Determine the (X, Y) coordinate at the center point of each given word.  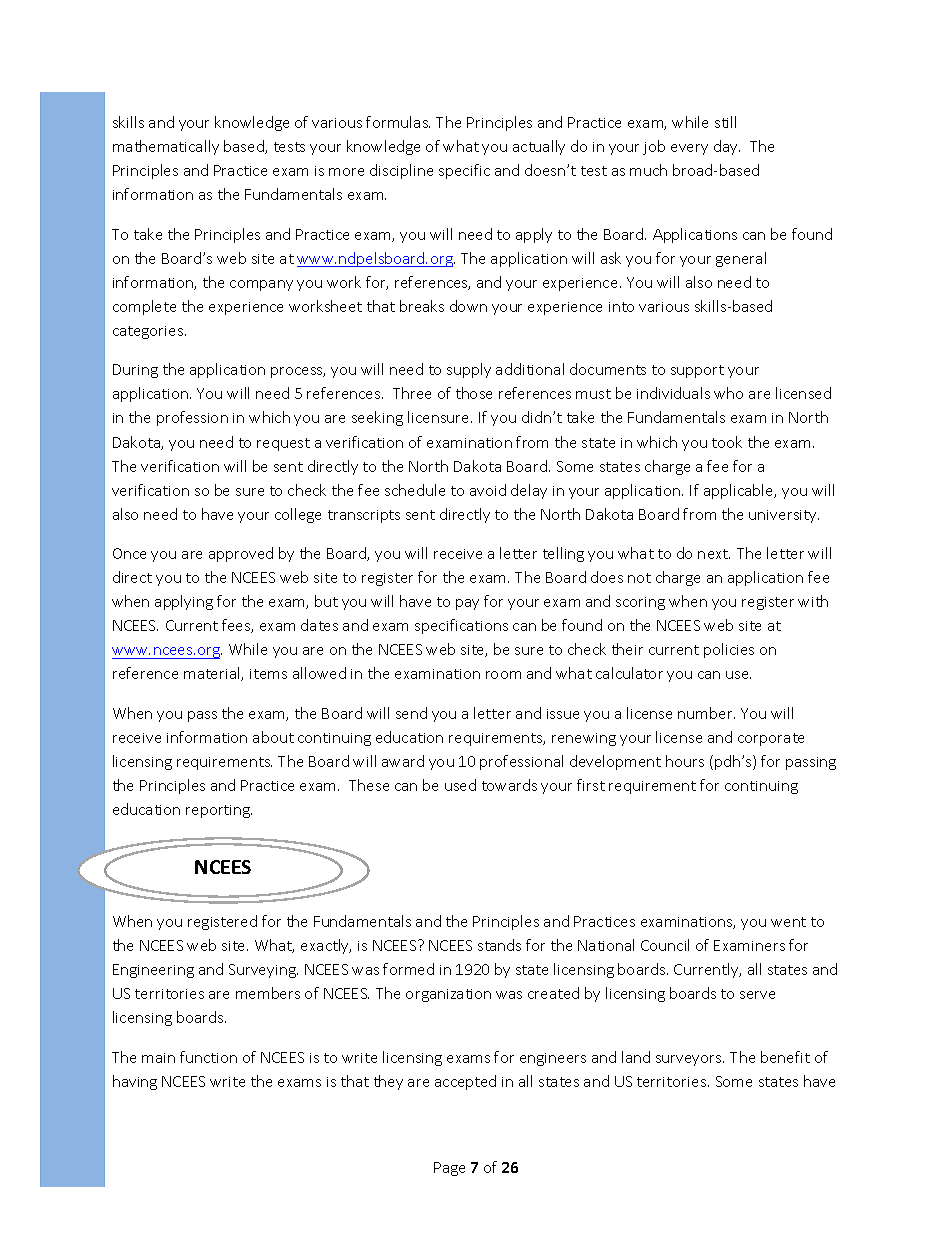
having (135, 1082)
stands (499, 945)
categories (149, 332)
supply (469, 370)
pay (467, 604)
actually (539, 147)
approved (241, 554)
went (788, 922)
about (273, 737)
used (460, 785)
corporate (771, 739)
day (727, 147)
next (714, 554)
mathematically (166, 147)
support (697, 371)
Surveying (263, 971)
